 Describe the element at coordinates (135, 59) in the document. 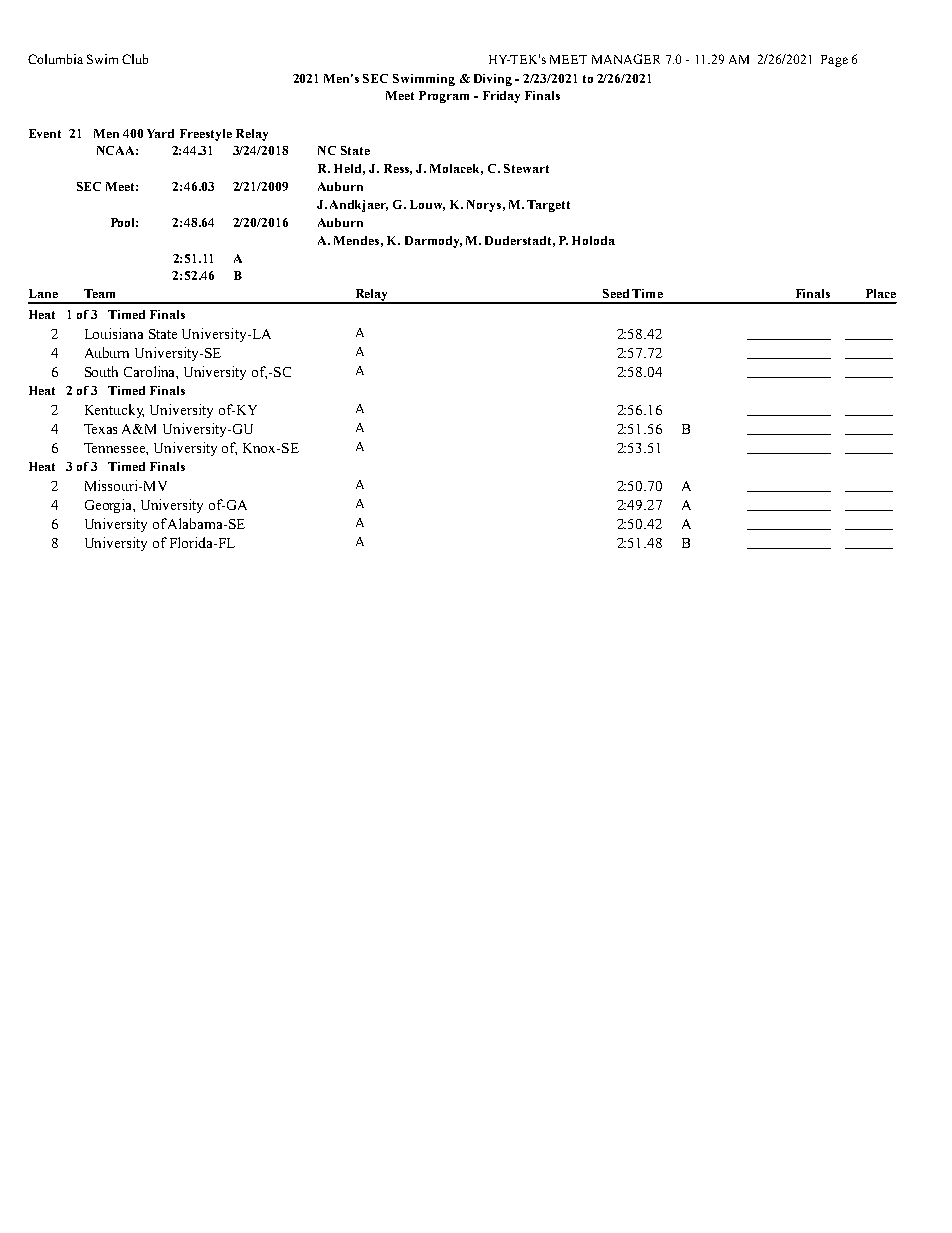

I see `Club` at that location.
